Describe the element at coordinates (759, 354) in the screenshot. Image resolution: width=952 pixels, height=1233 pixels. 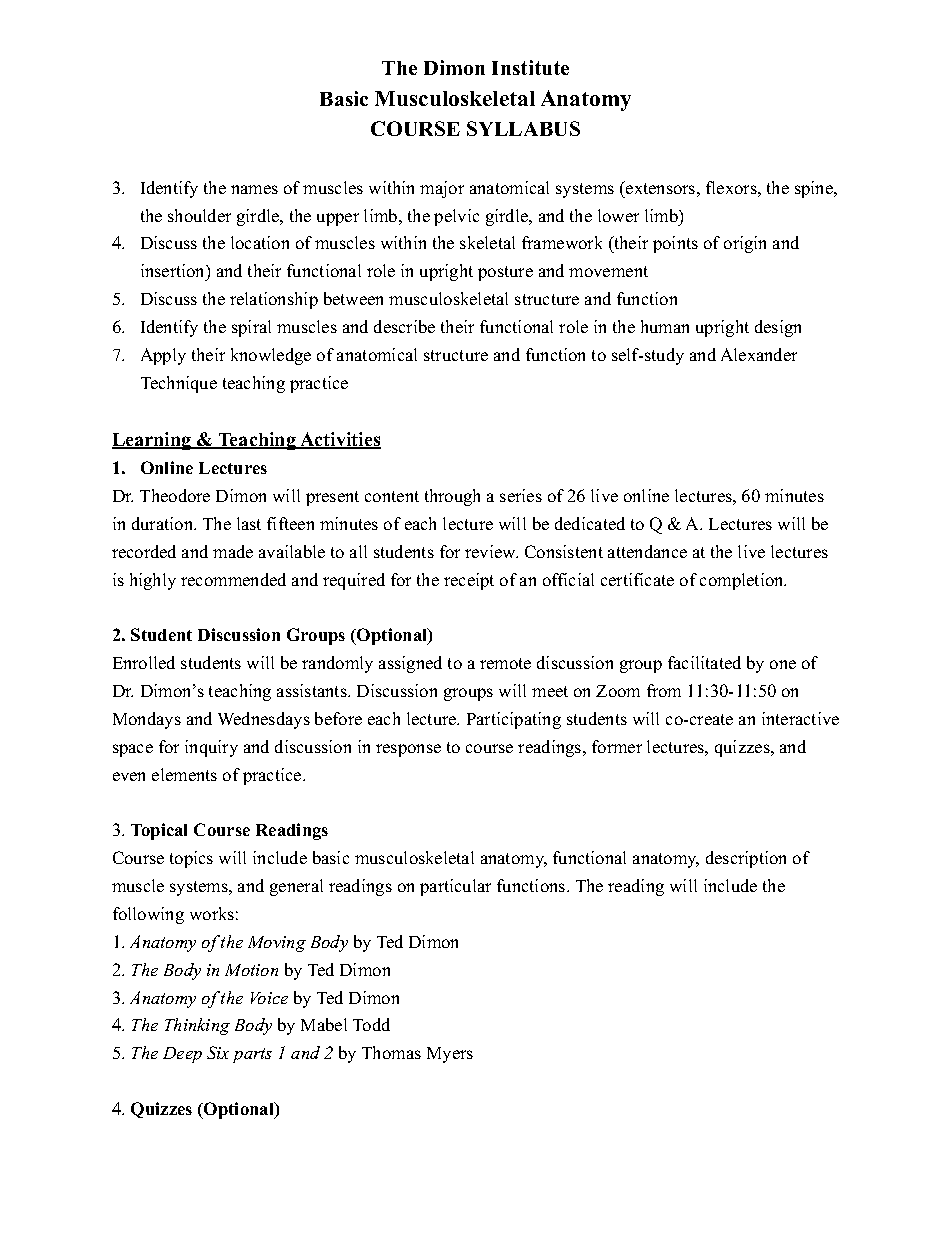
I see `Alexander` at that location.
